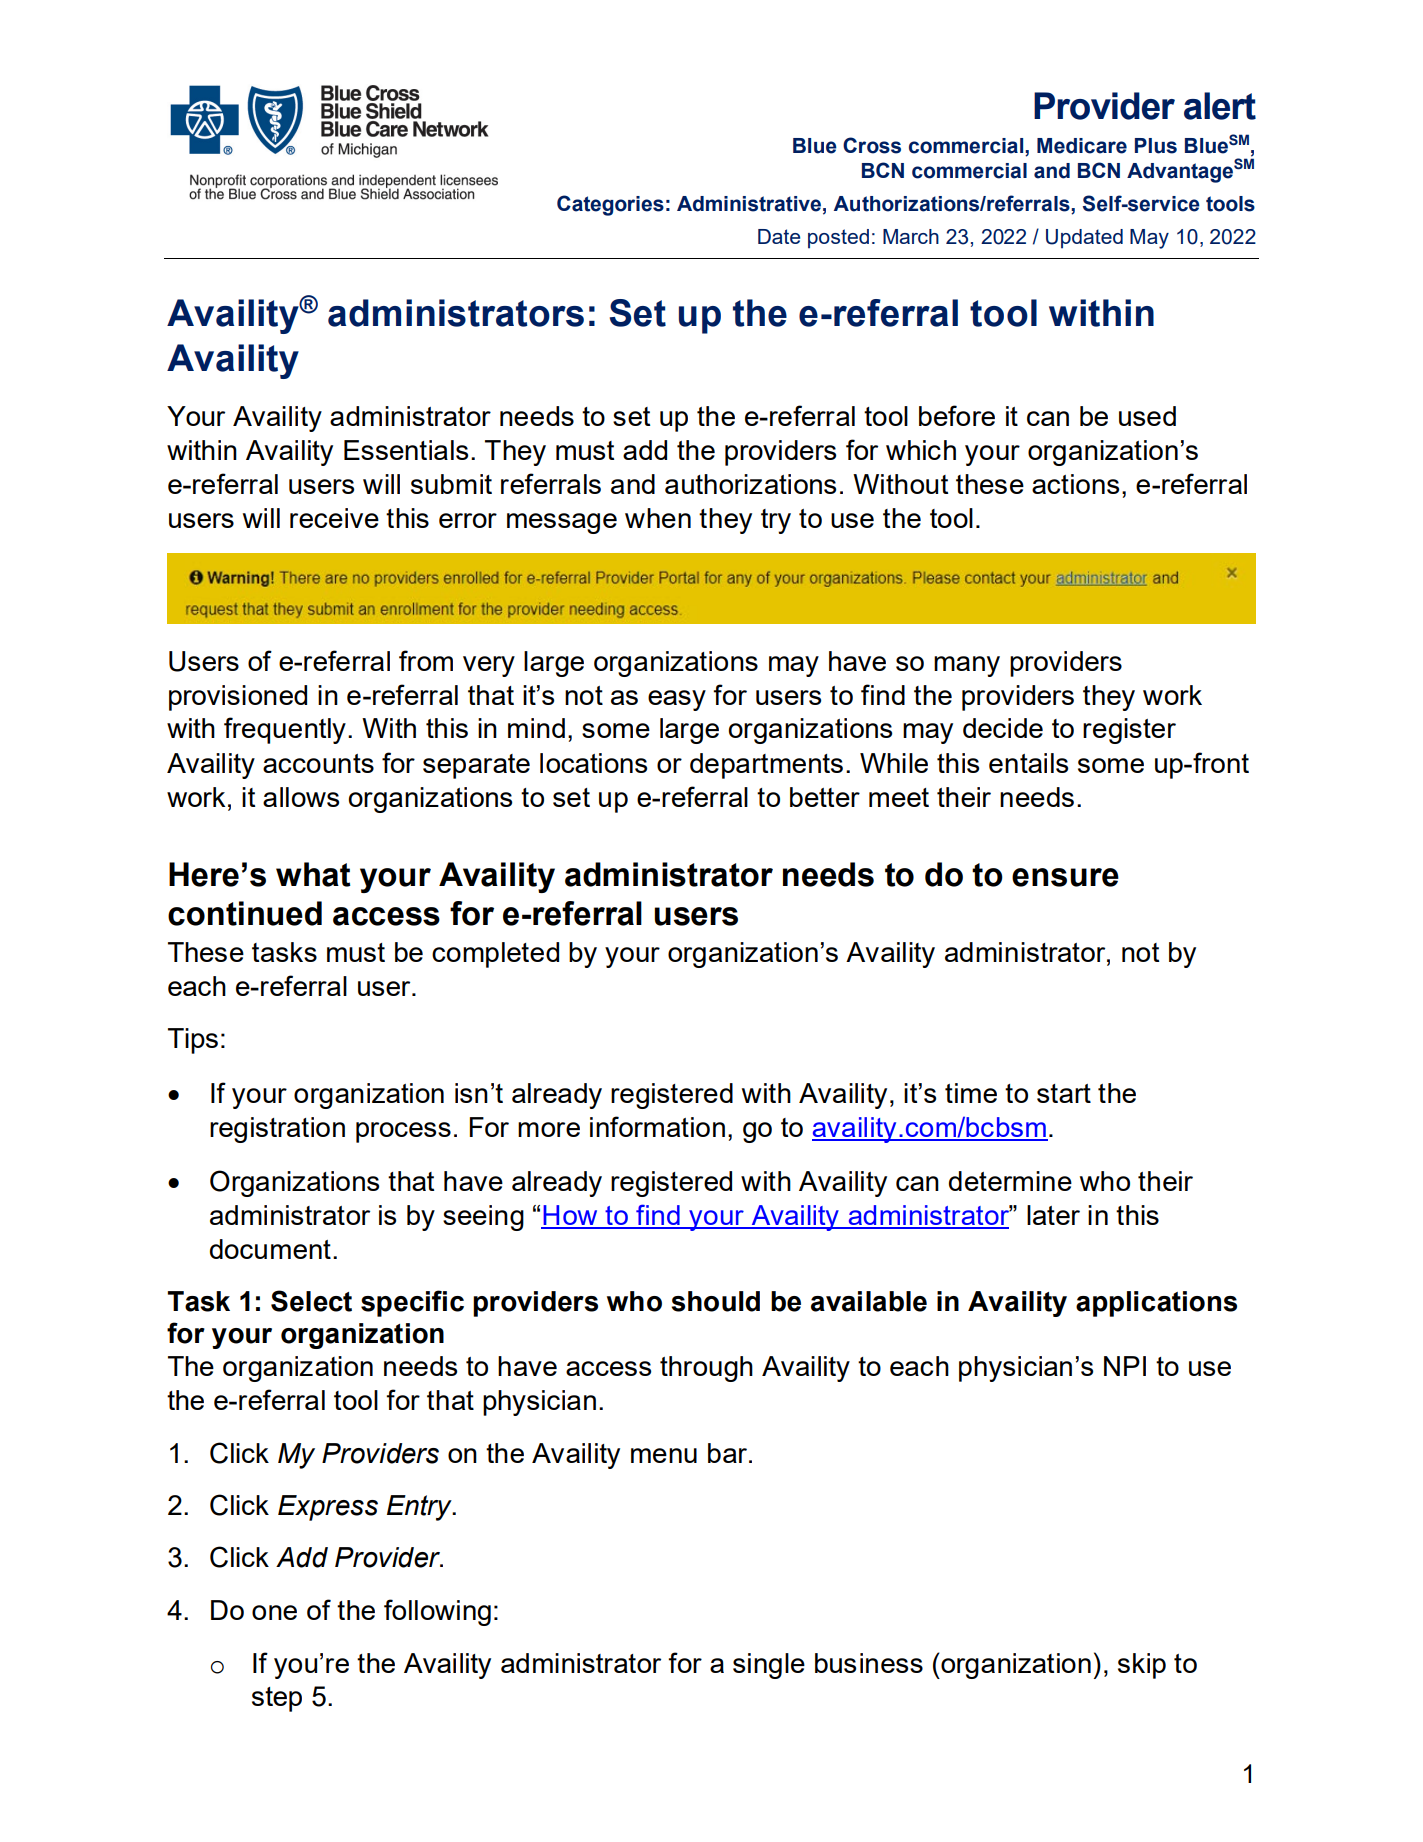 This screenshot has width=1423, height=1842. I want to click on Medicare, so click(1082, 146).
